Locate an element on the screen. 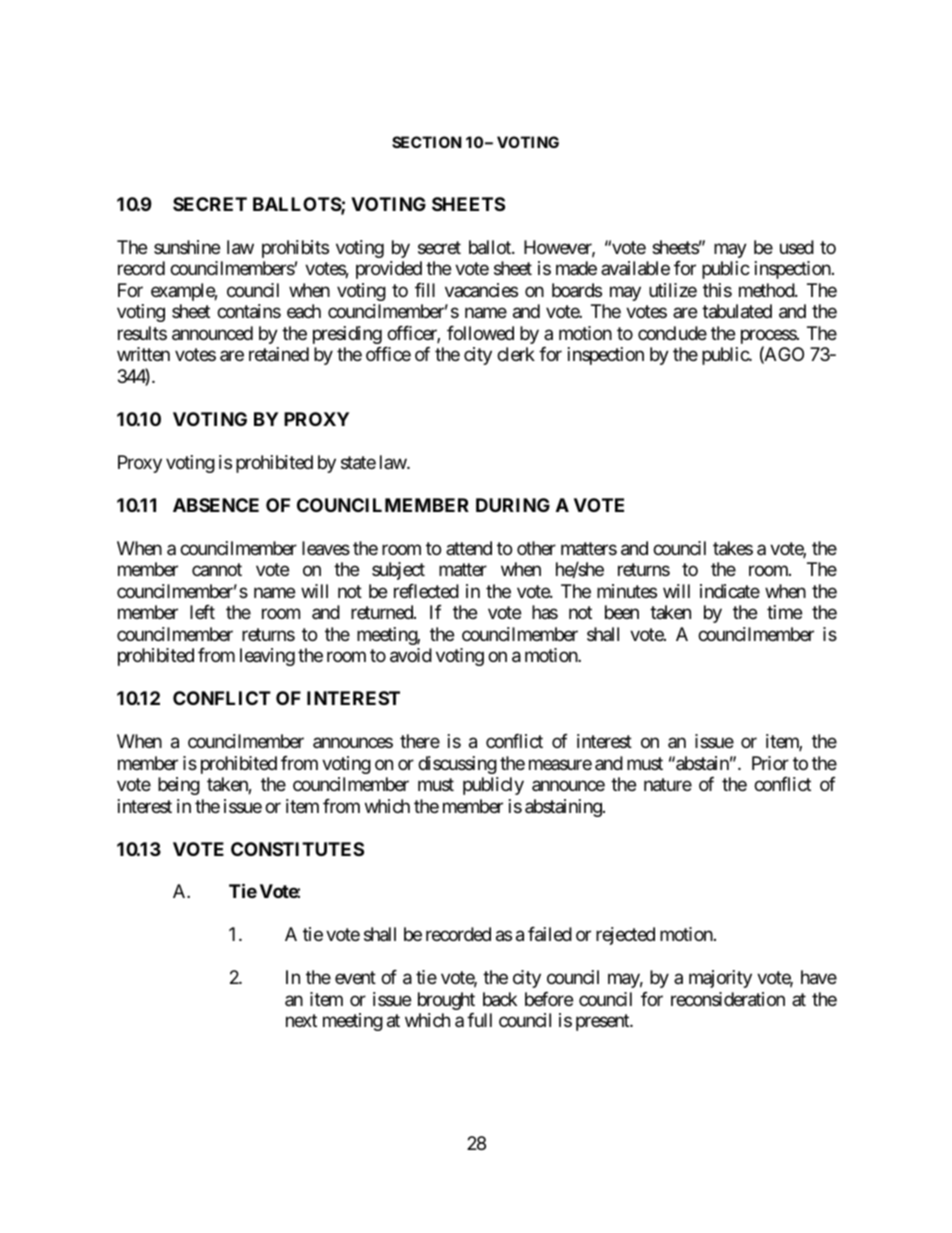 Image resolution: width=952 pixels, height=1233 pixels. Prior is located at coordinates (770, 763).
